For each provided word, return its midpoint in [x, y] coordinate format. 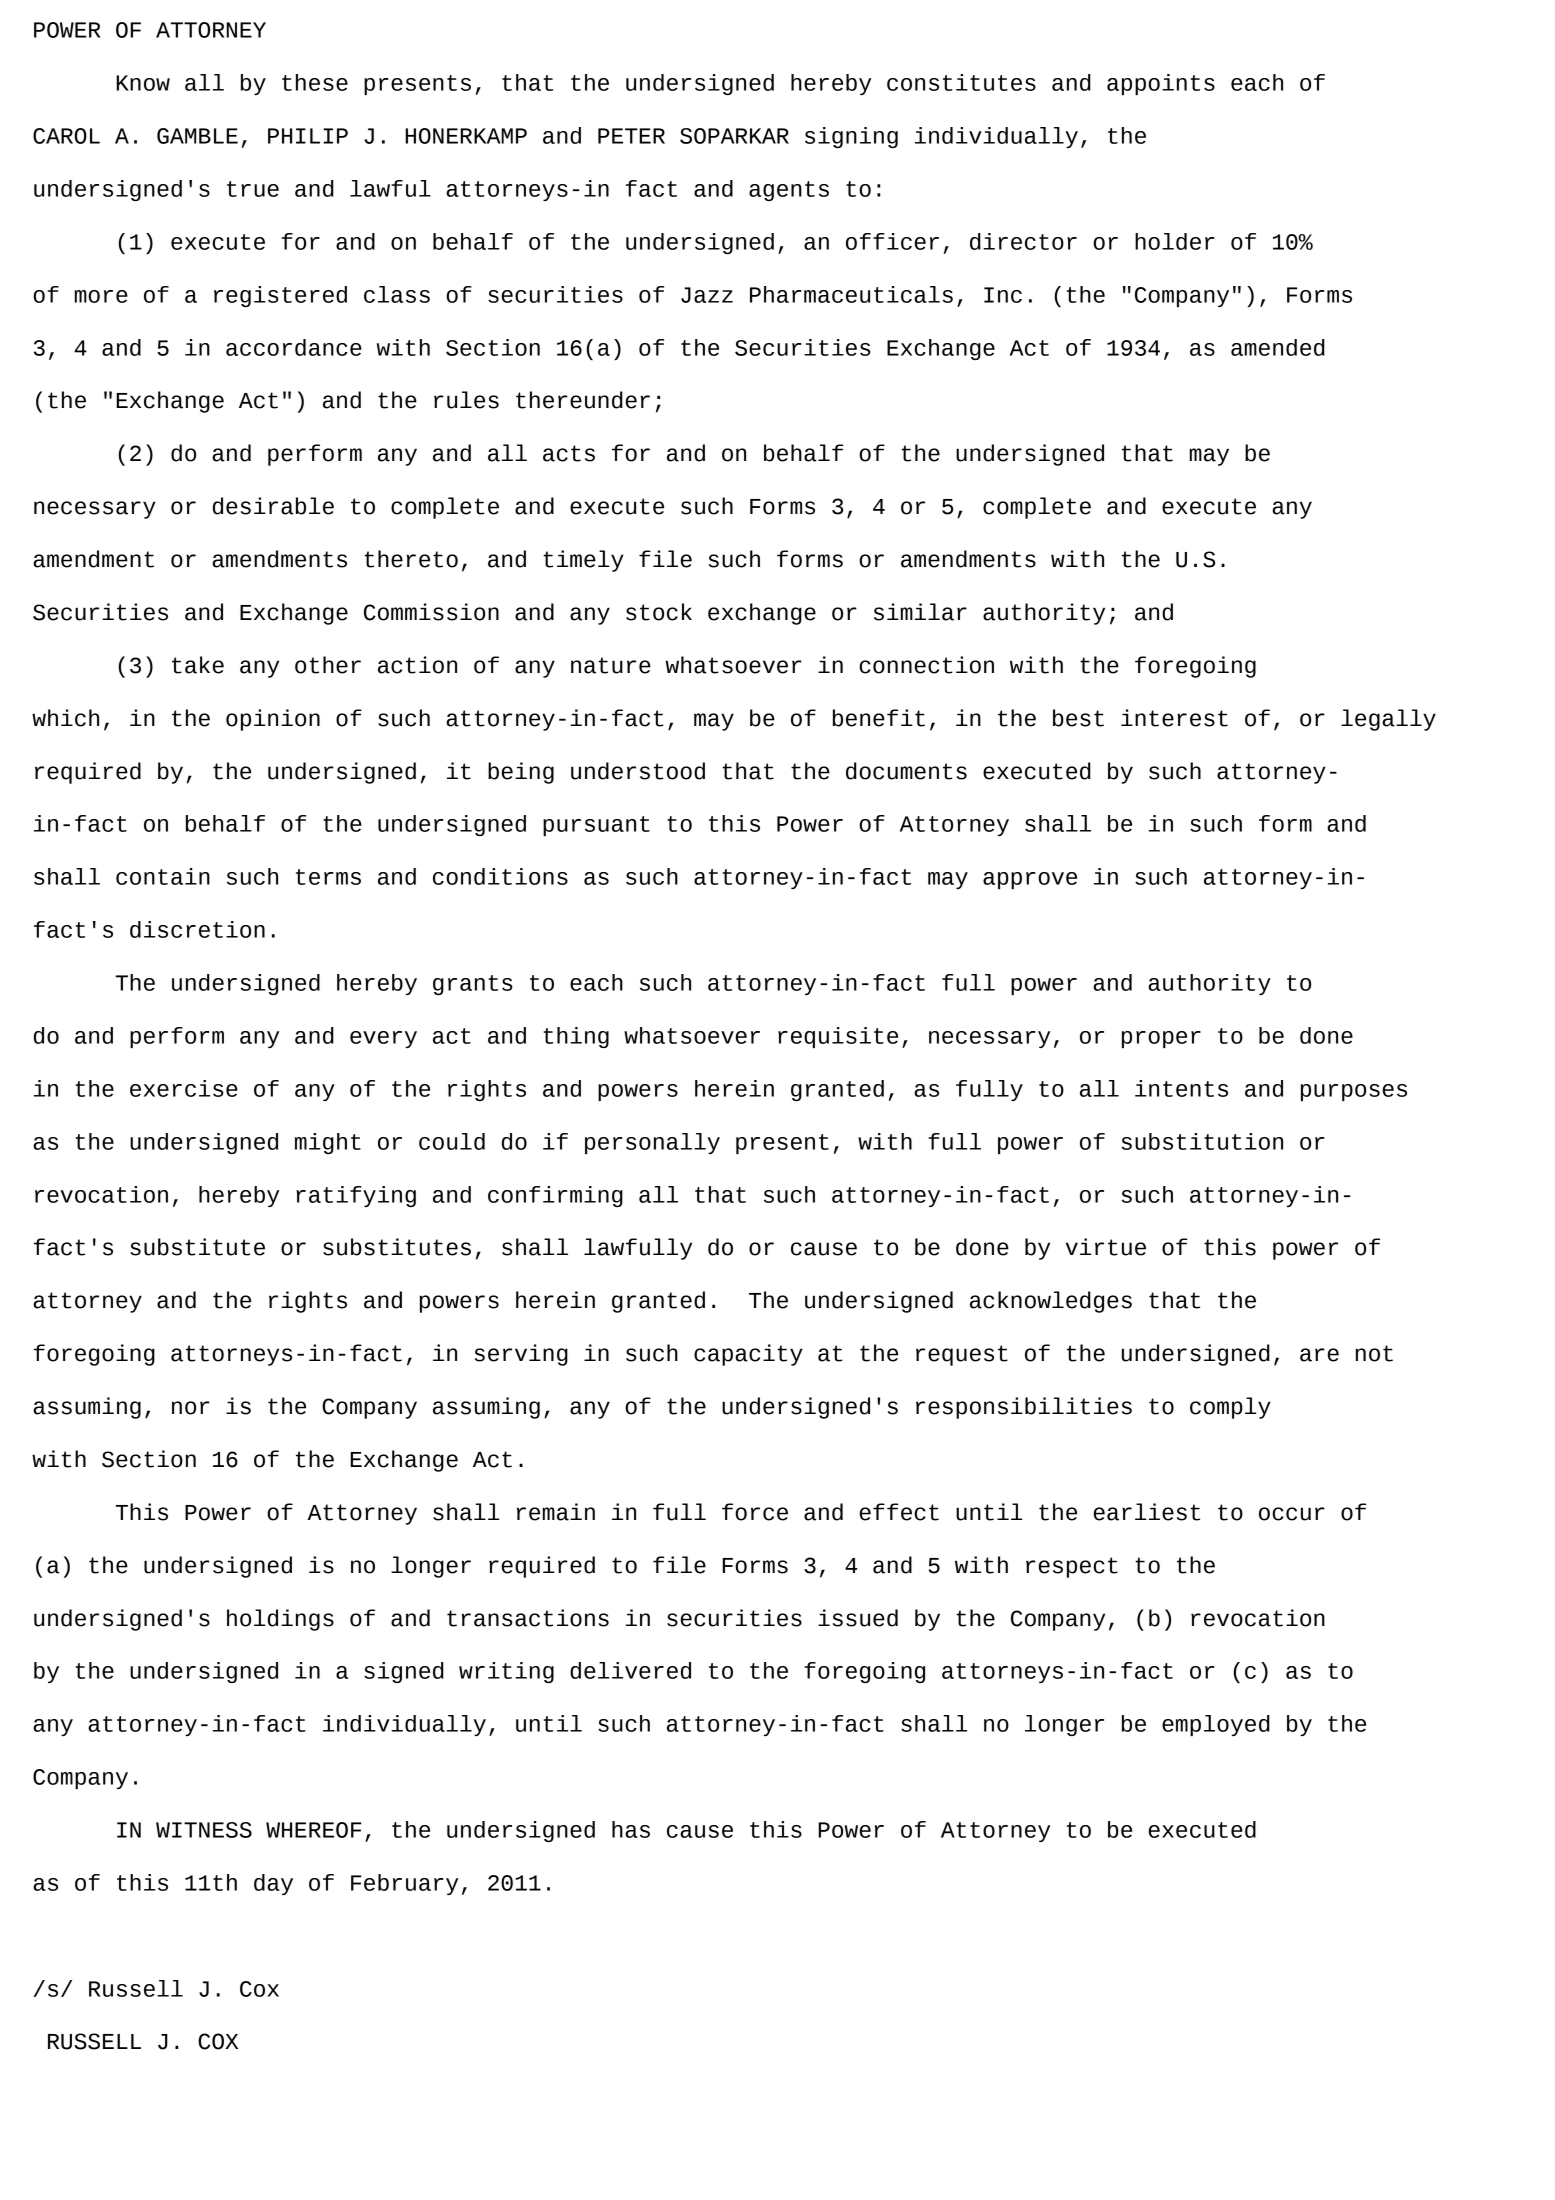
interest [1174, 718]
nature [611, 665]
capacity [748, 1355]
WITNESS [204, 1830]
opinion [273, 720]
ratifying [356, 1196]
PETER [631, 136]
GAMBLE [197, 136]
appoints [1161, 84]
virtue [1106, 1247]
